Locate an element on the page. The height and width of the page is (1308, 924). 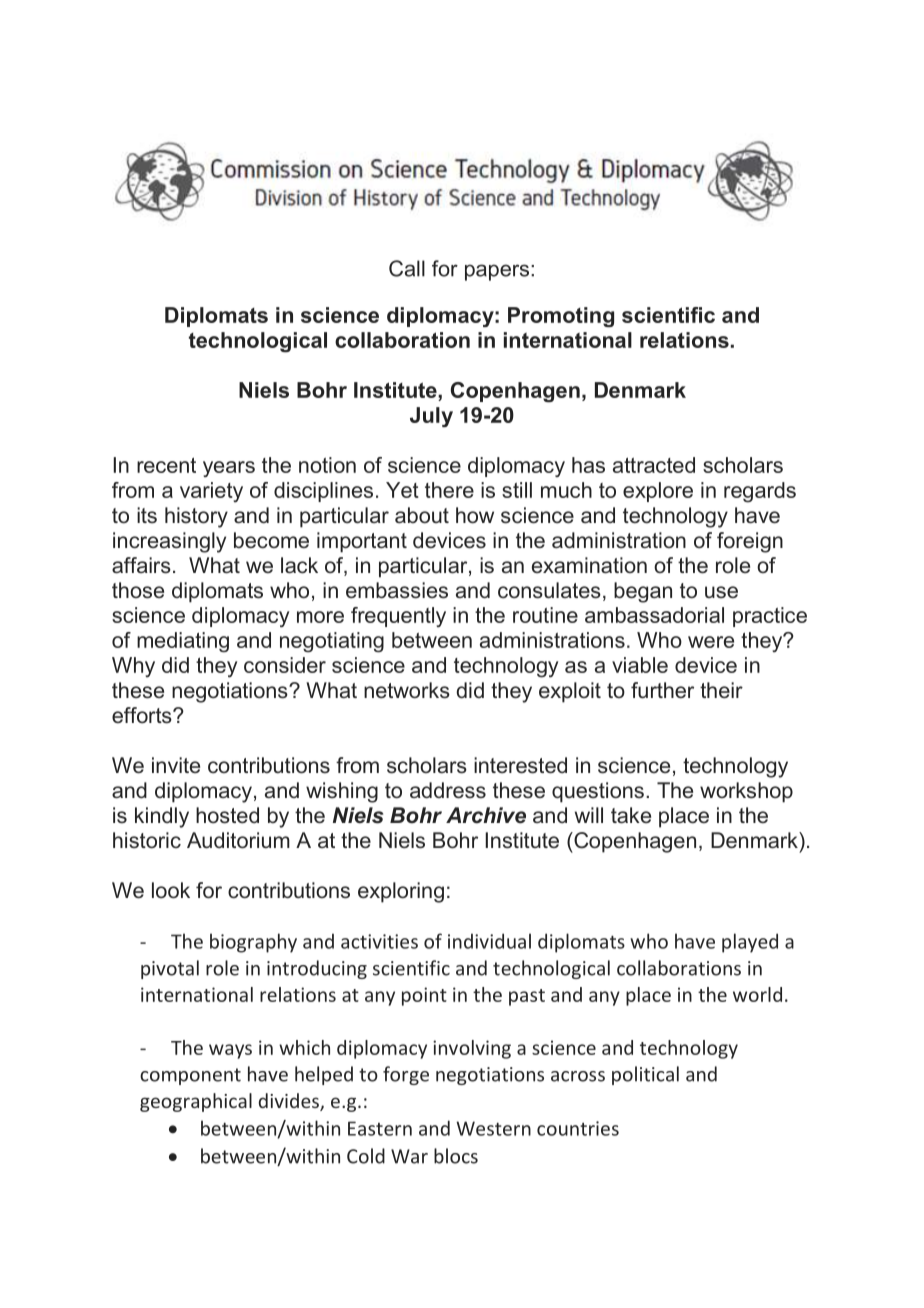
geographical is located at coordinates (196, 1102).
